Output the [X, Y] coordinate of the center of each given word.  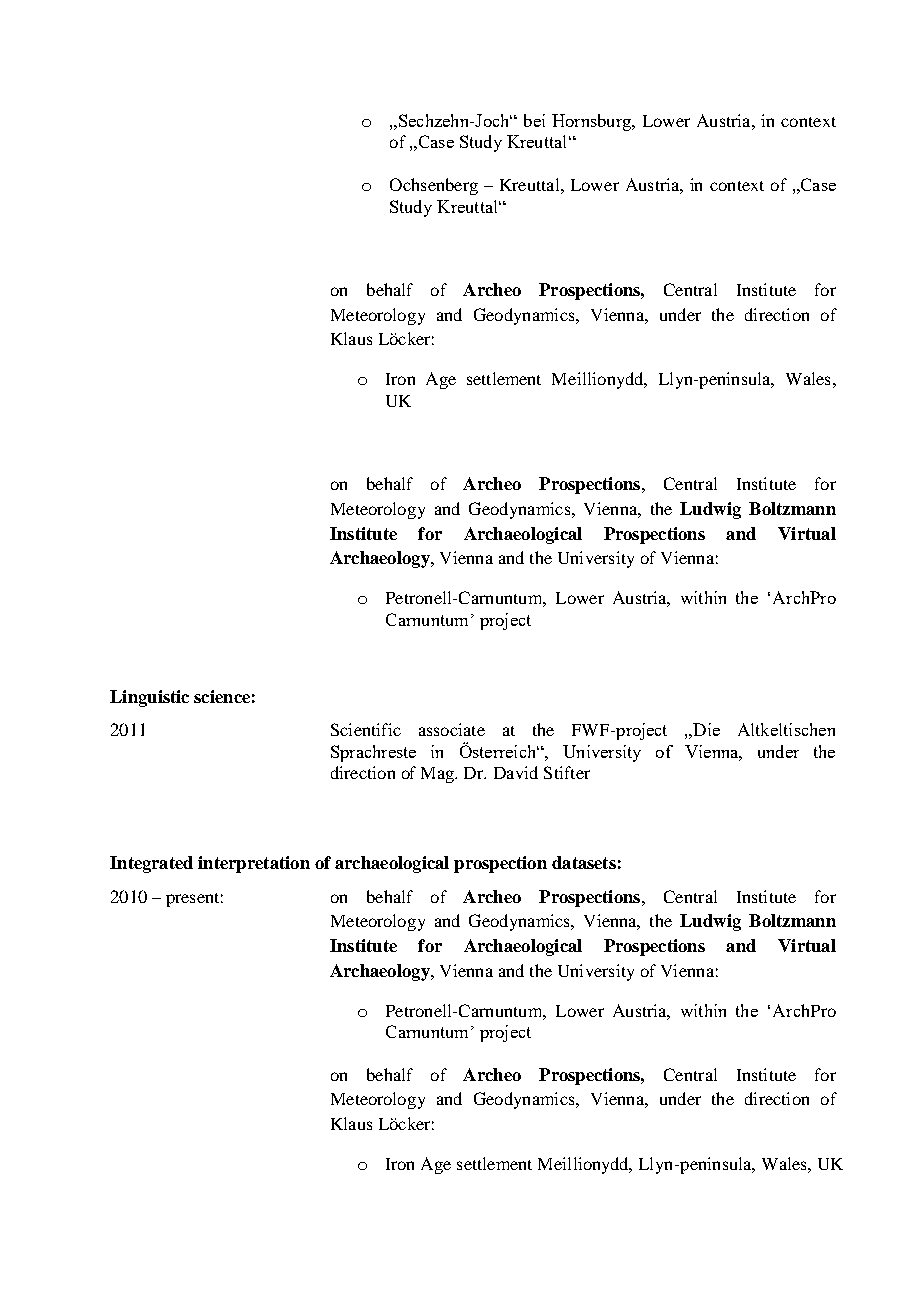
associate [452, 729]
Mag [439, 775]
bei [534, 120]
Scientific [366, 729]
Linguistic [149, 698]
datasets [584, 862]
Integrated [151, 864]
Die [705, 730]
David [516, 772]
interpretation [254, 864]
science [222, 696]
